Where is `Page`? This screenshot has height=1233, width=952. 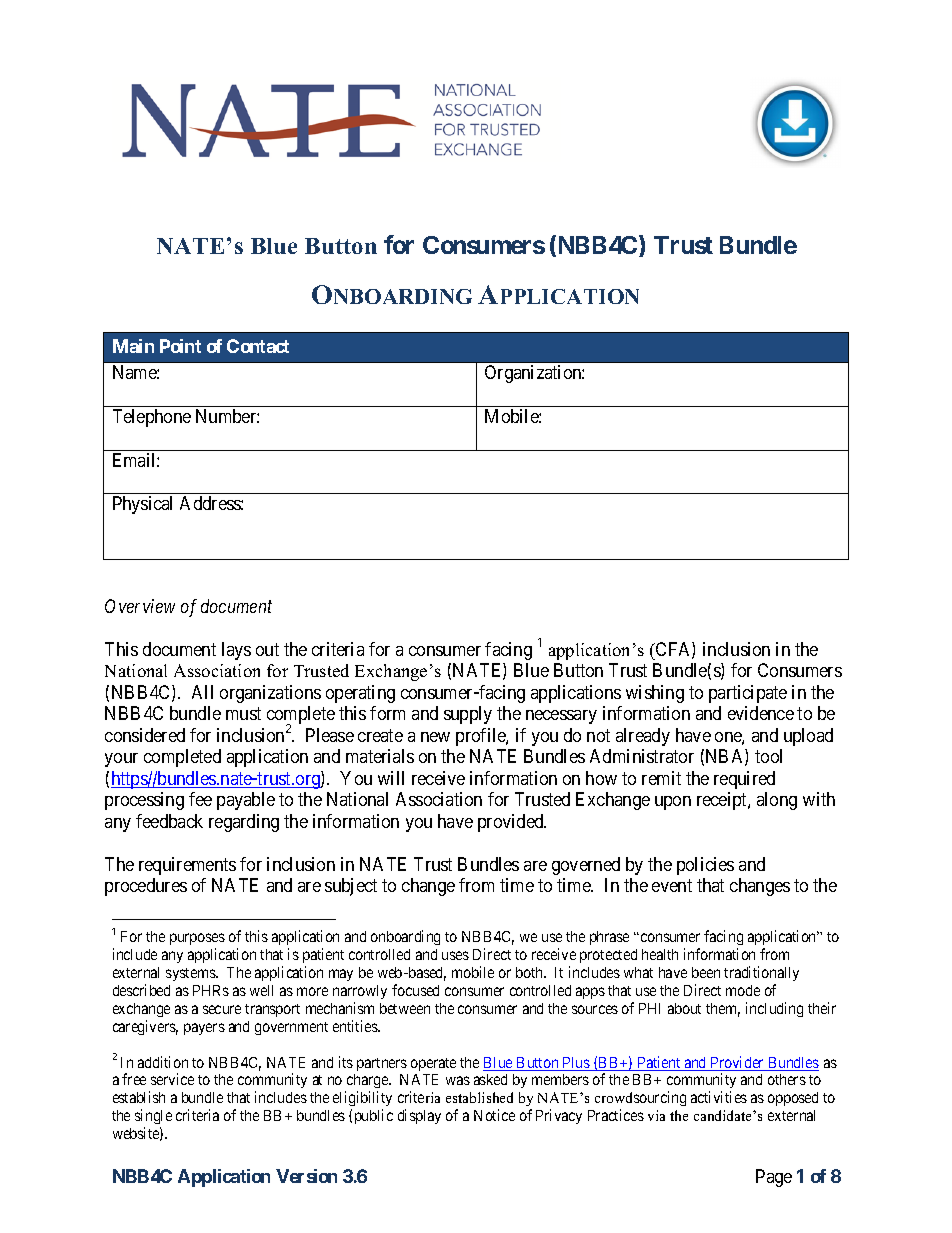 Page is located at coordinates (774, 1178).
